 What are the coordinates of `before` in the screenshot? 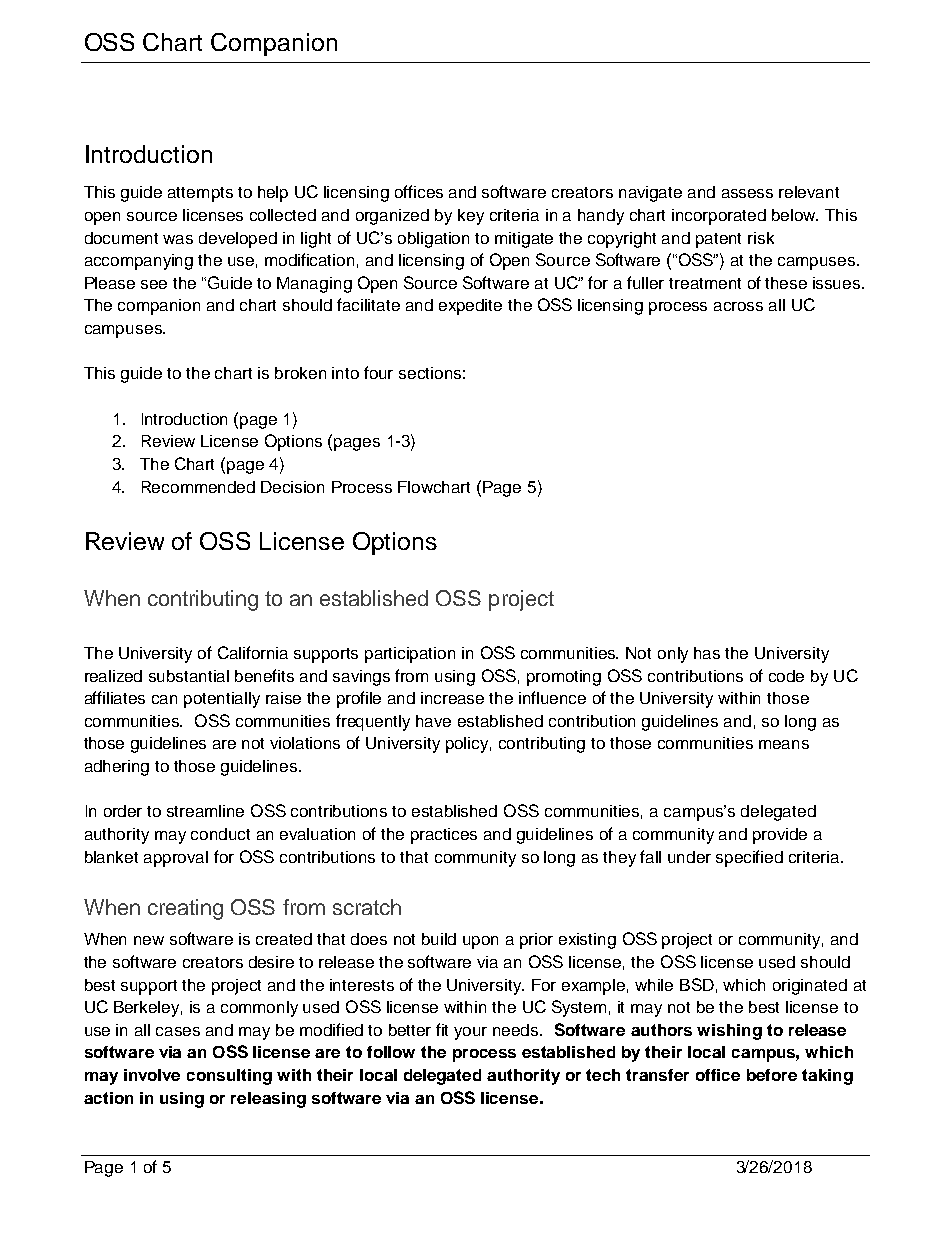 It's located at (772, 1075).
